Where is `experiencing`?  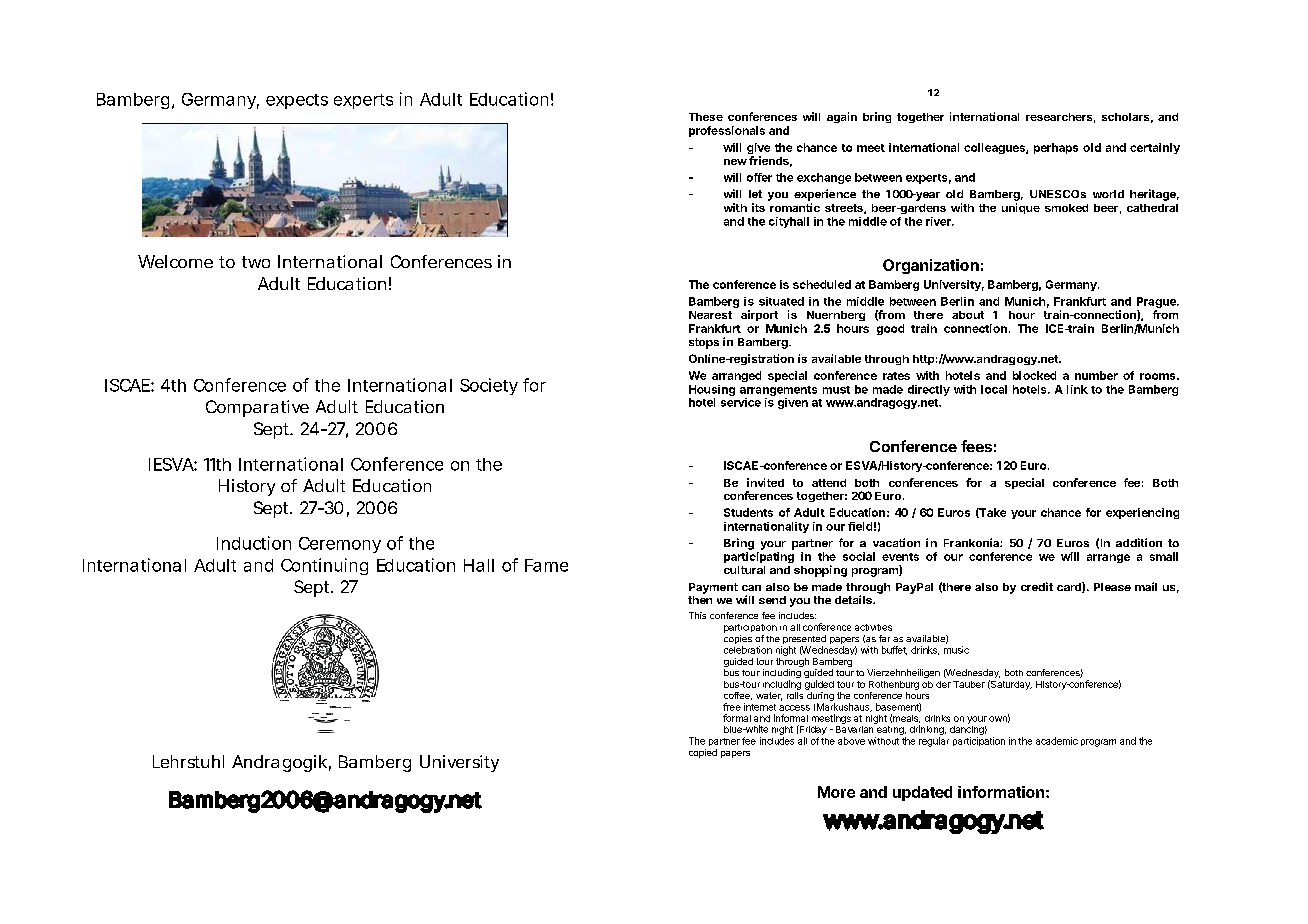 experiencing is located at coordinates (1142, 513).
